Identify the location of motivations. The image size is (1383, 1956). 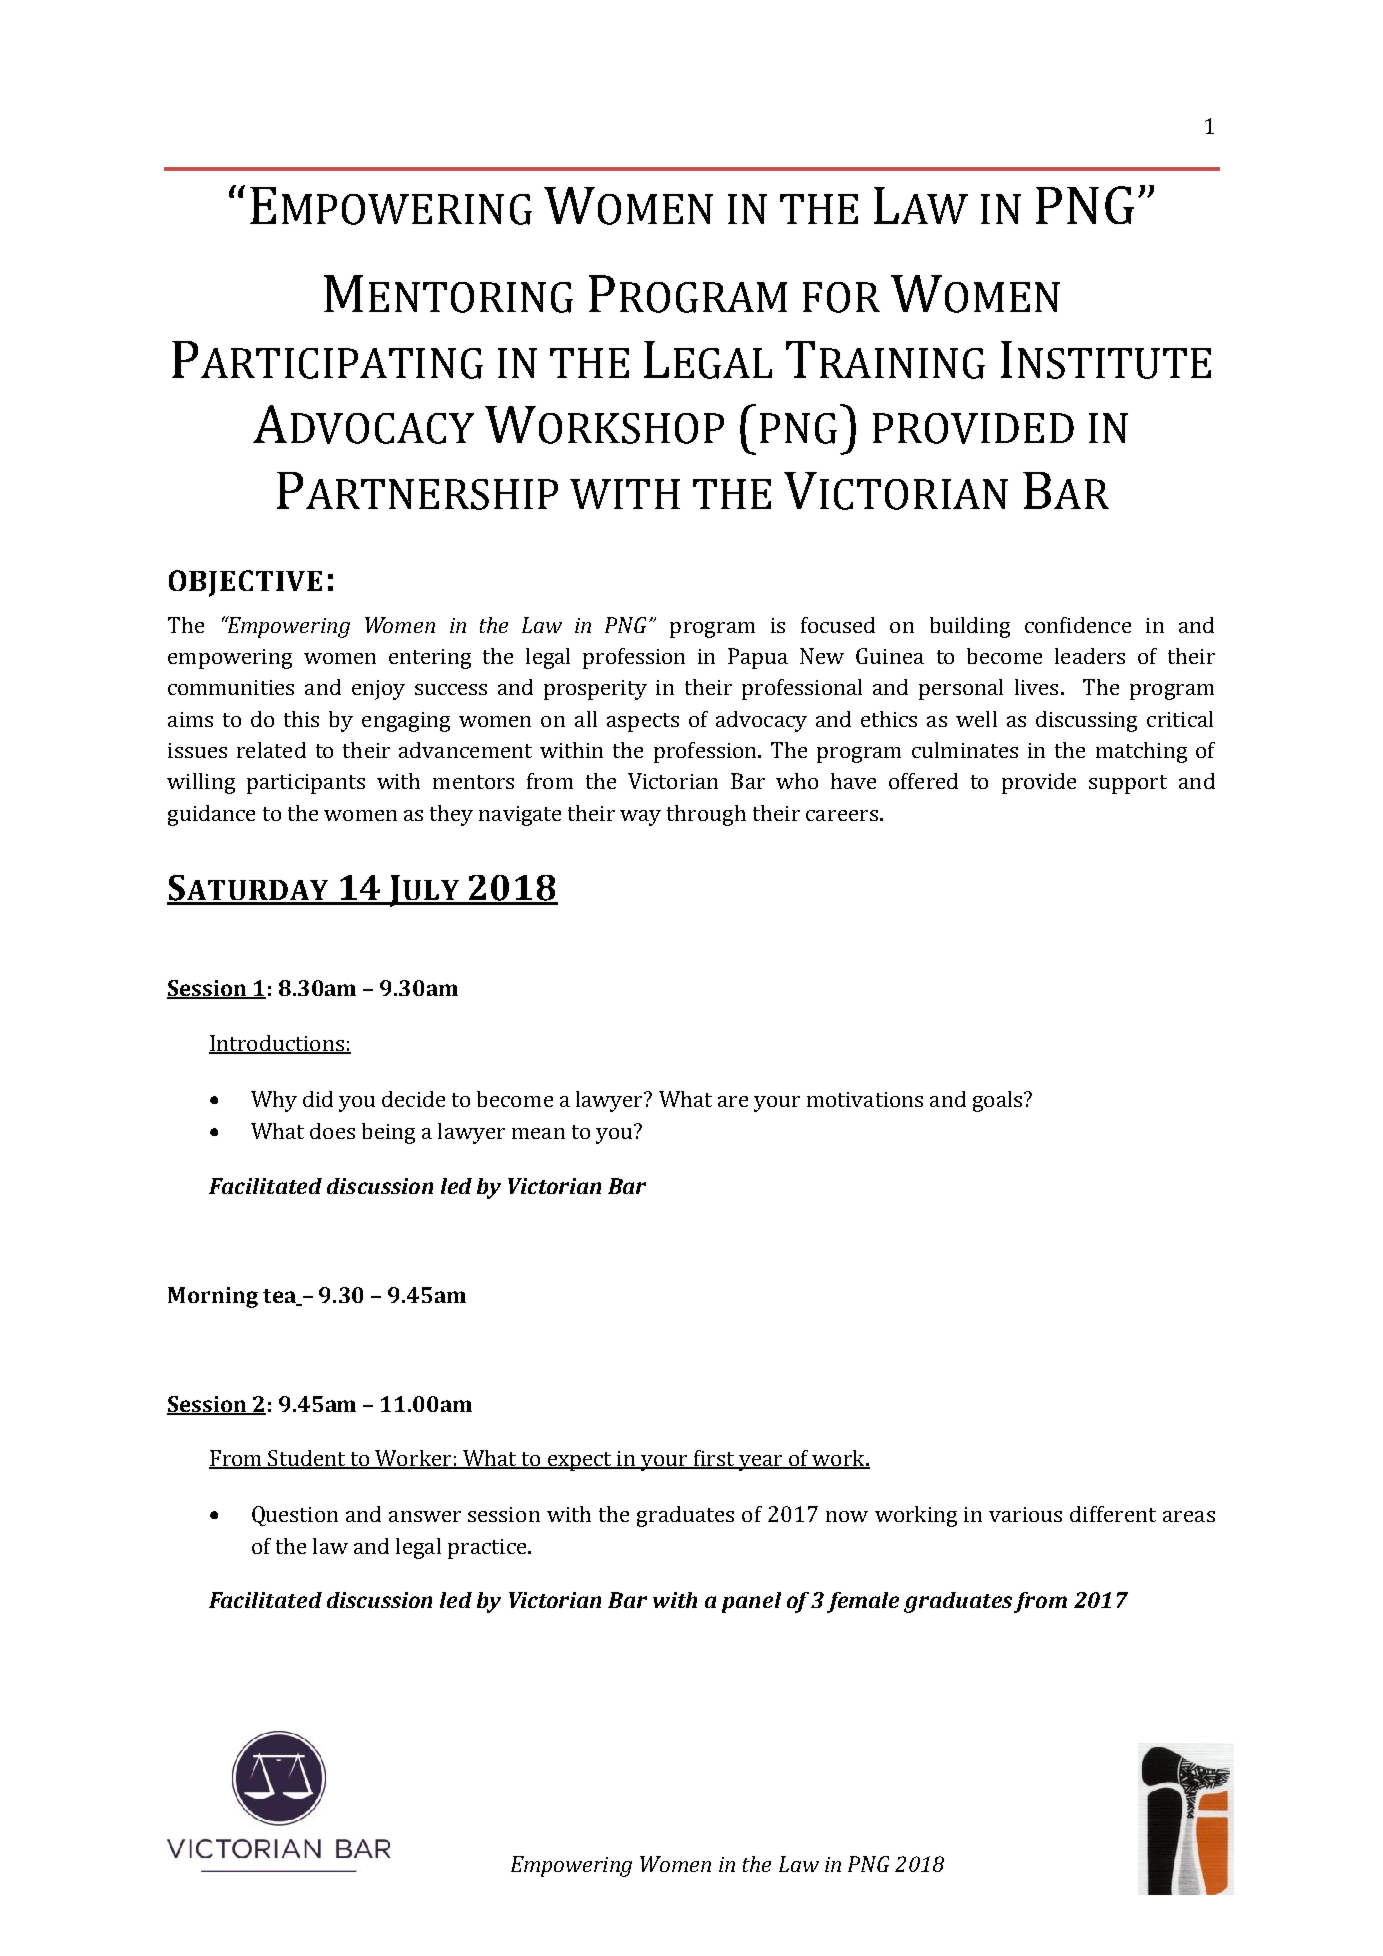
(865, 1099).
